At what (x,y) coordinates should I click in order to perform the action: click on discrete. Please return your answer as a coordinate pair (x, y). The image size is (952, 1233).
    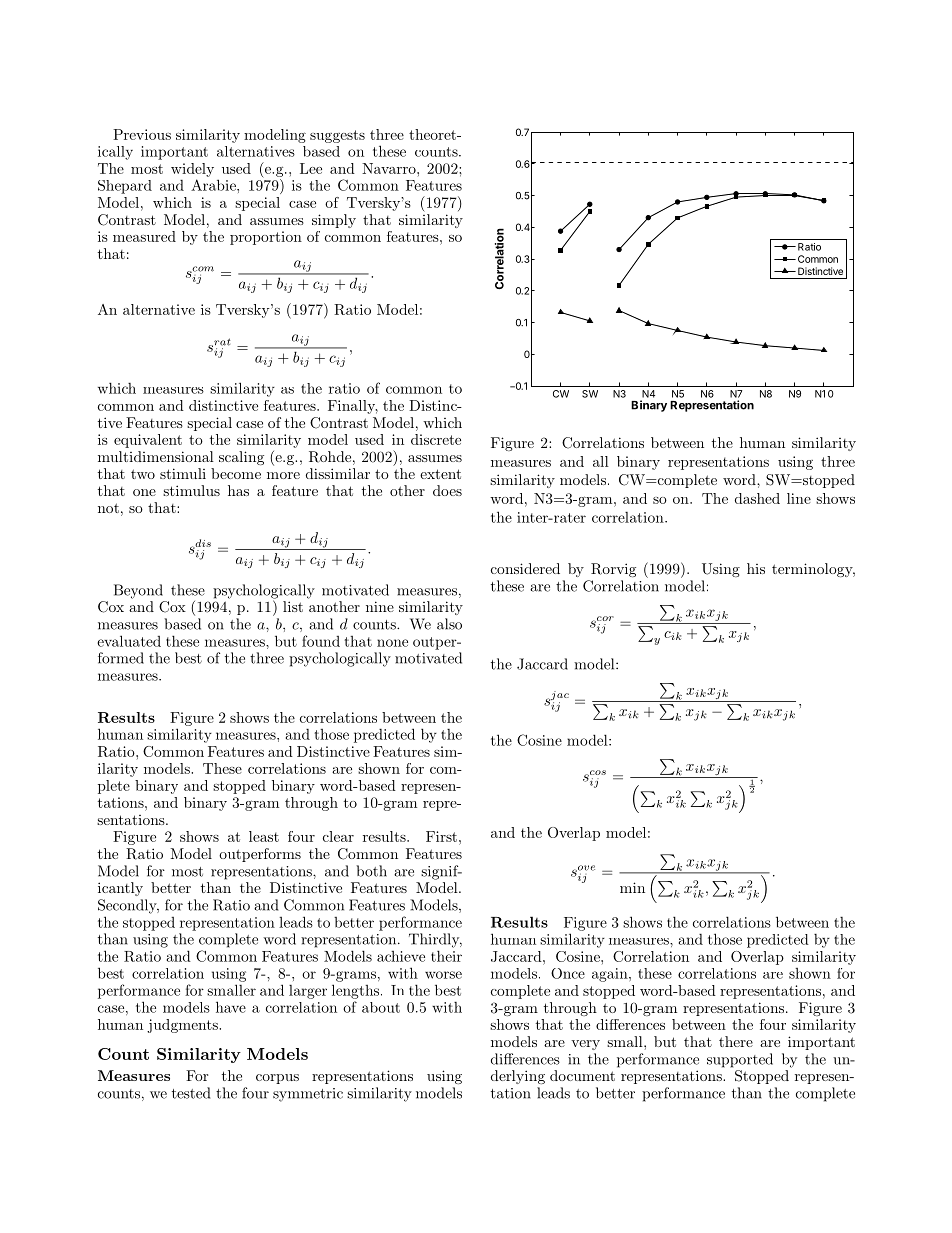
    Looking at the image, I should click on (436, 439).
